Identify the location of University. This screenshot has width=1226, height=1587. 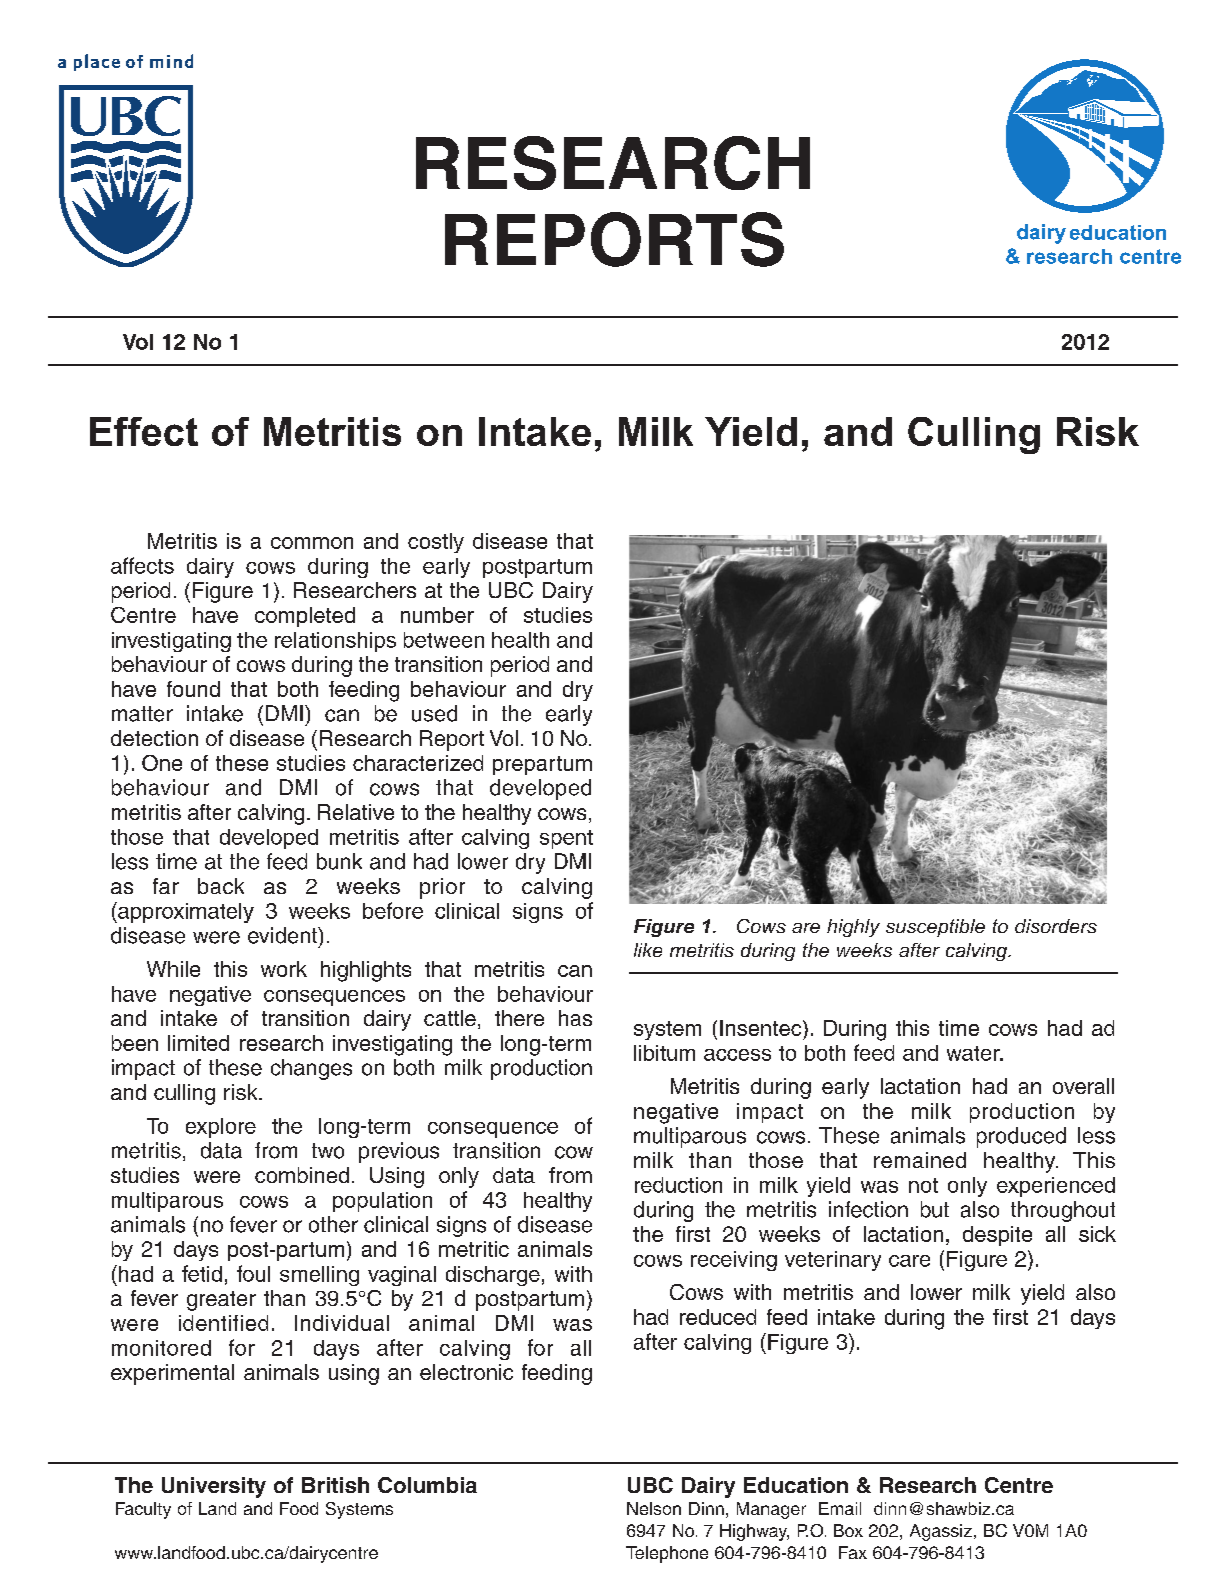
(214, 1487).
